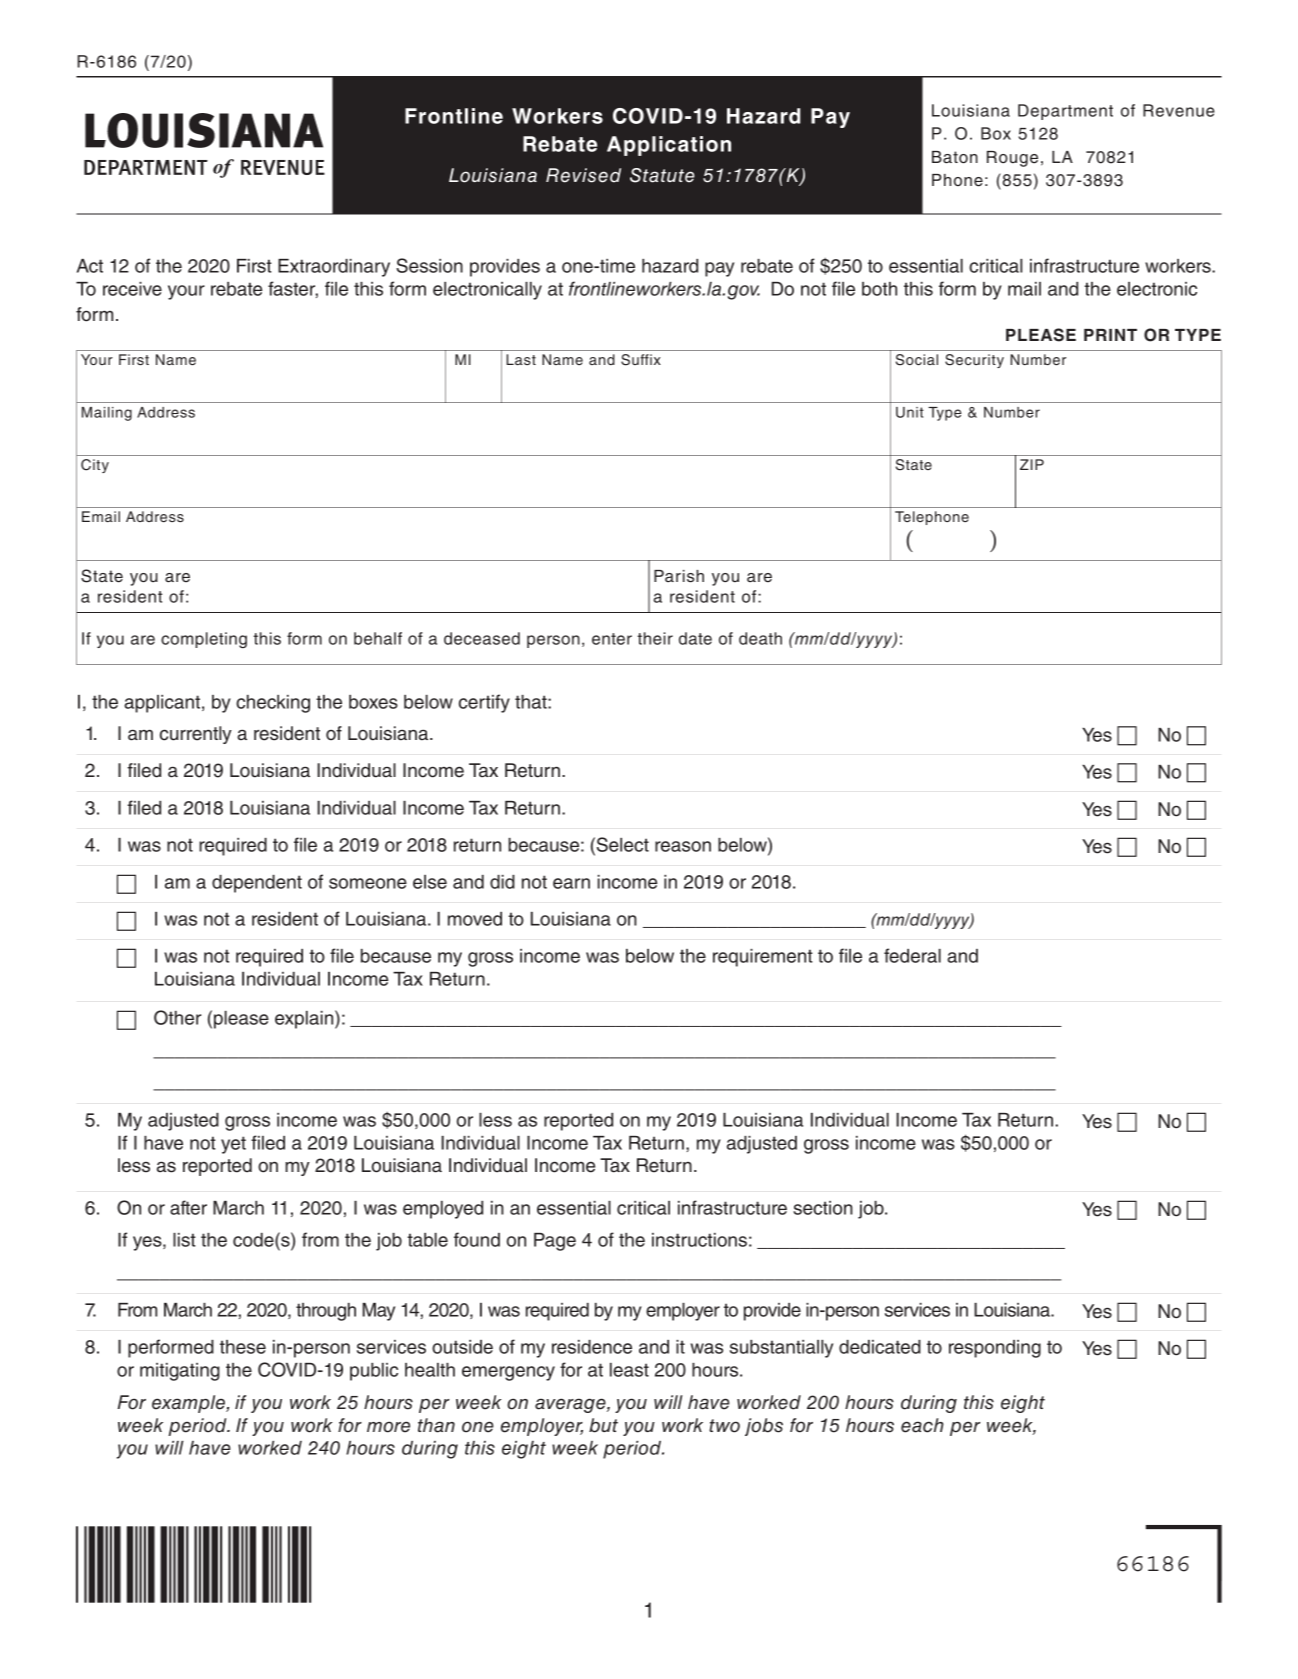 This screenshot has width=1298, height=1679. I want to click on federal, so click(912, 955).
